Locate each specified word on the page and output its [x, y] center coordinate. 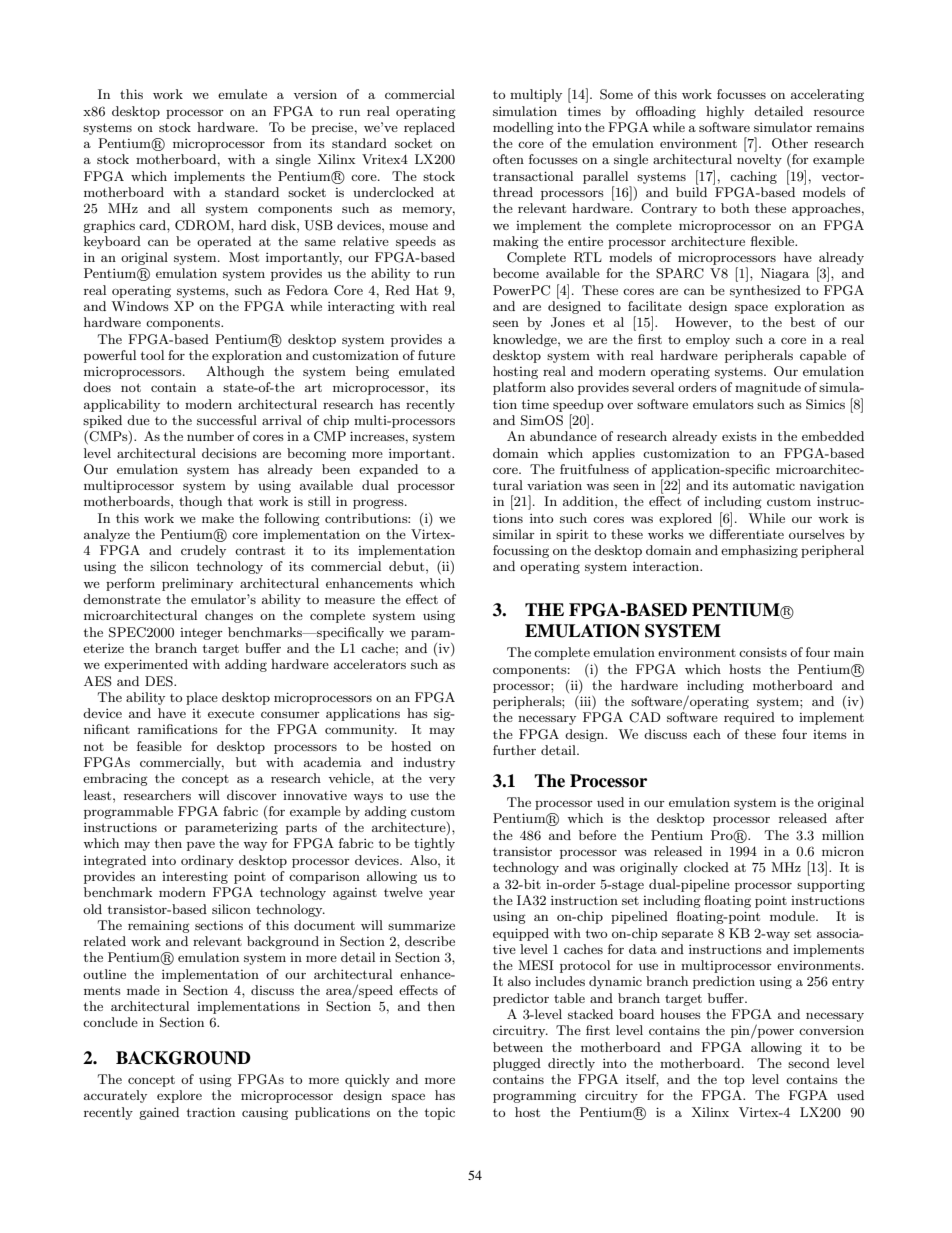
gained [159, 1113]
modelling [523, 128]
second [809, 1063]
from [287, 143]
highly [725, 112]
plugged [517, 1064]
